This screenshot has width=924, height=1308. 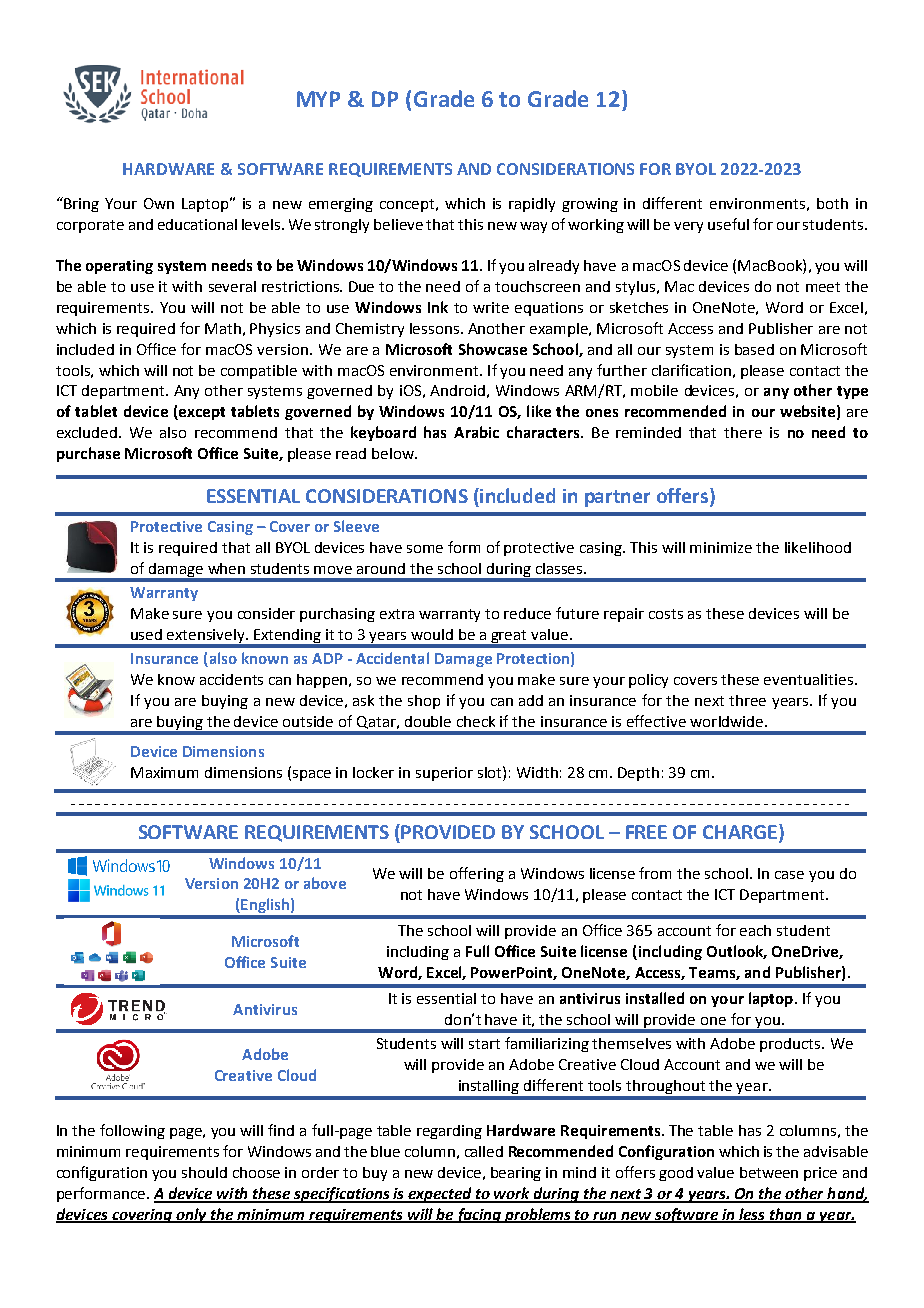 I want to click on Arabic, so click(x=476, y=432).
